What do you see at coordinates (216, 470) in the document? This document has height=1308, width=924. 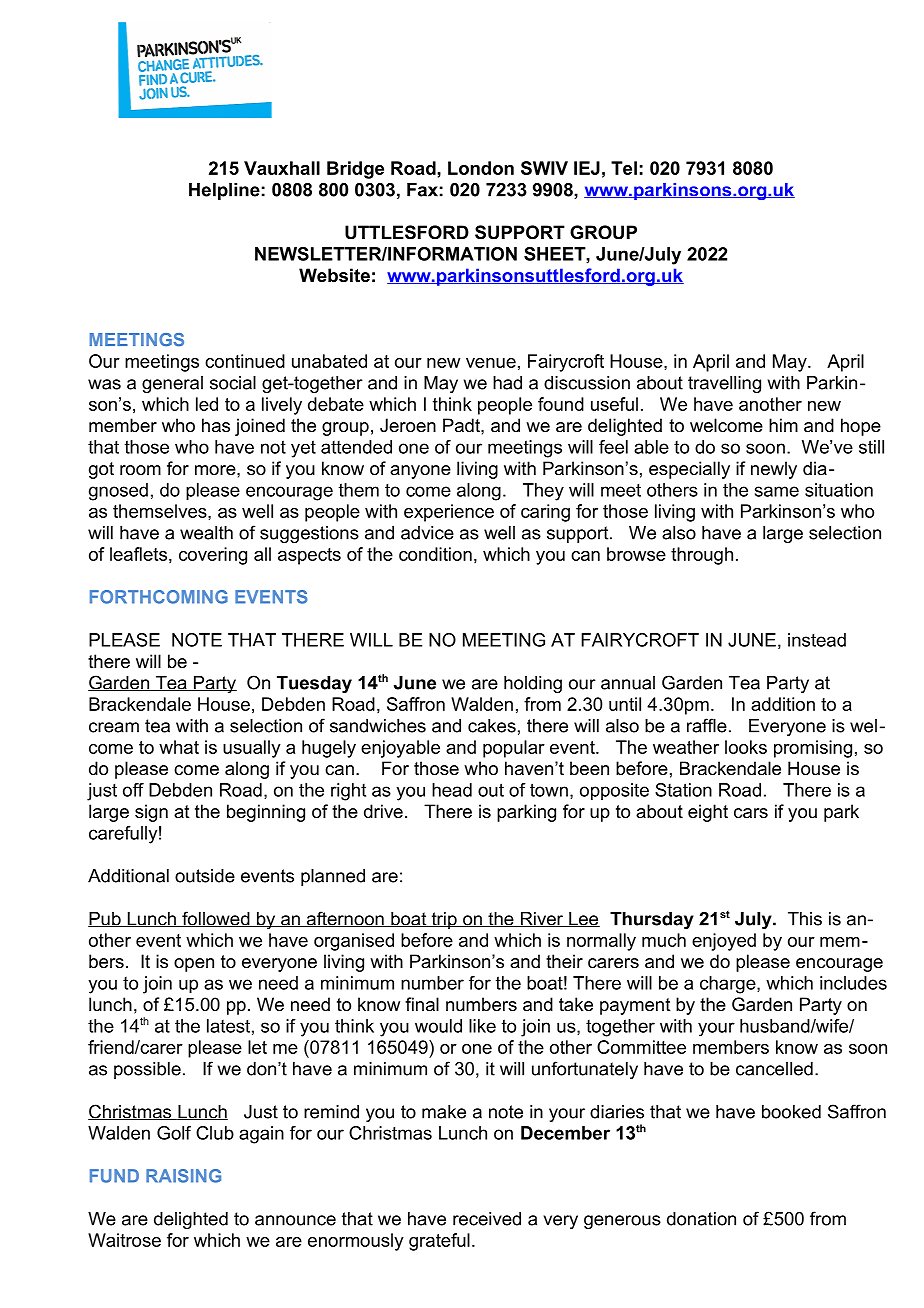 I see `more` at bounding box center [216, 470].
